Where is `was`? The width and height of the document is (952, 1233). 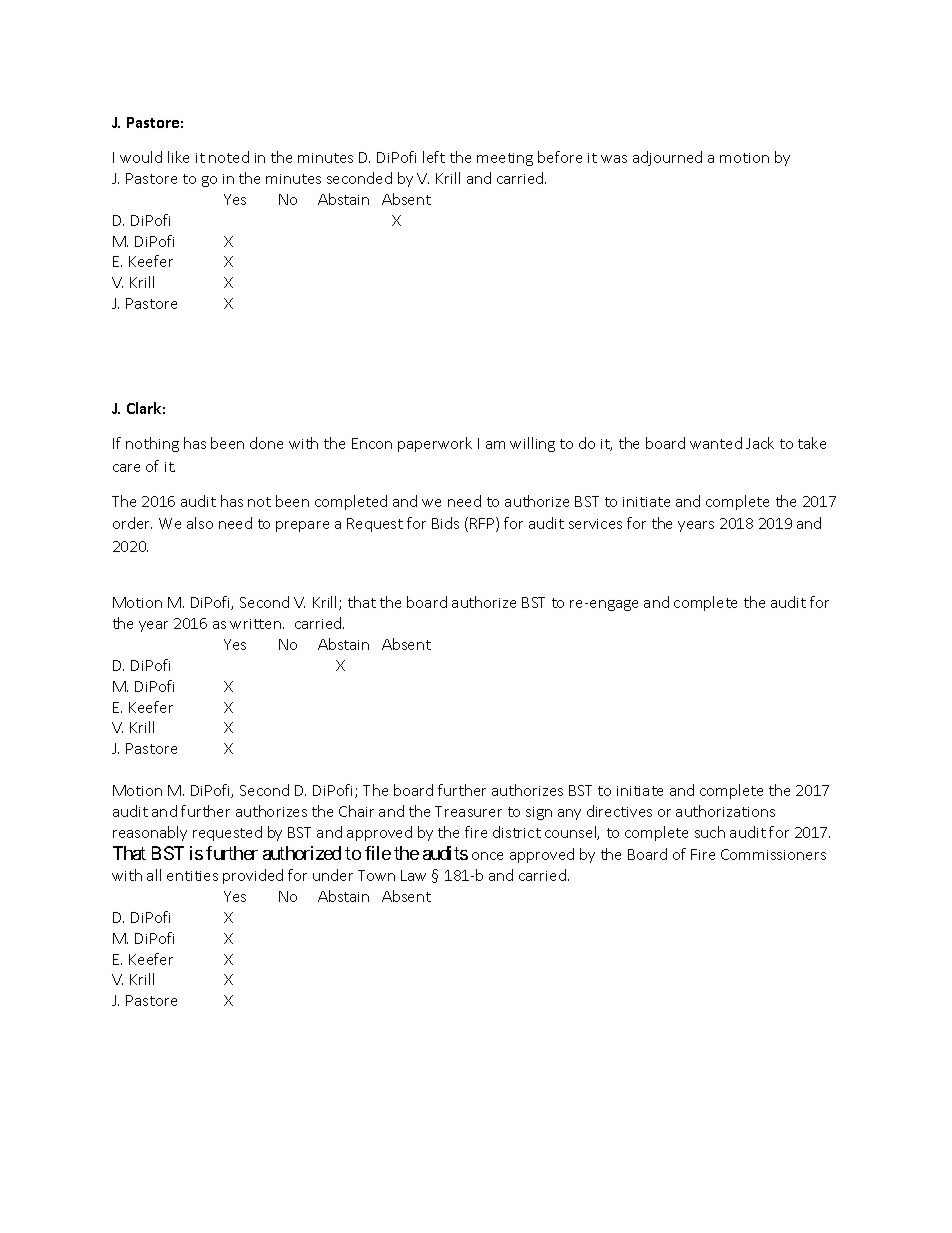
was is located at coordinates (614, 159).
